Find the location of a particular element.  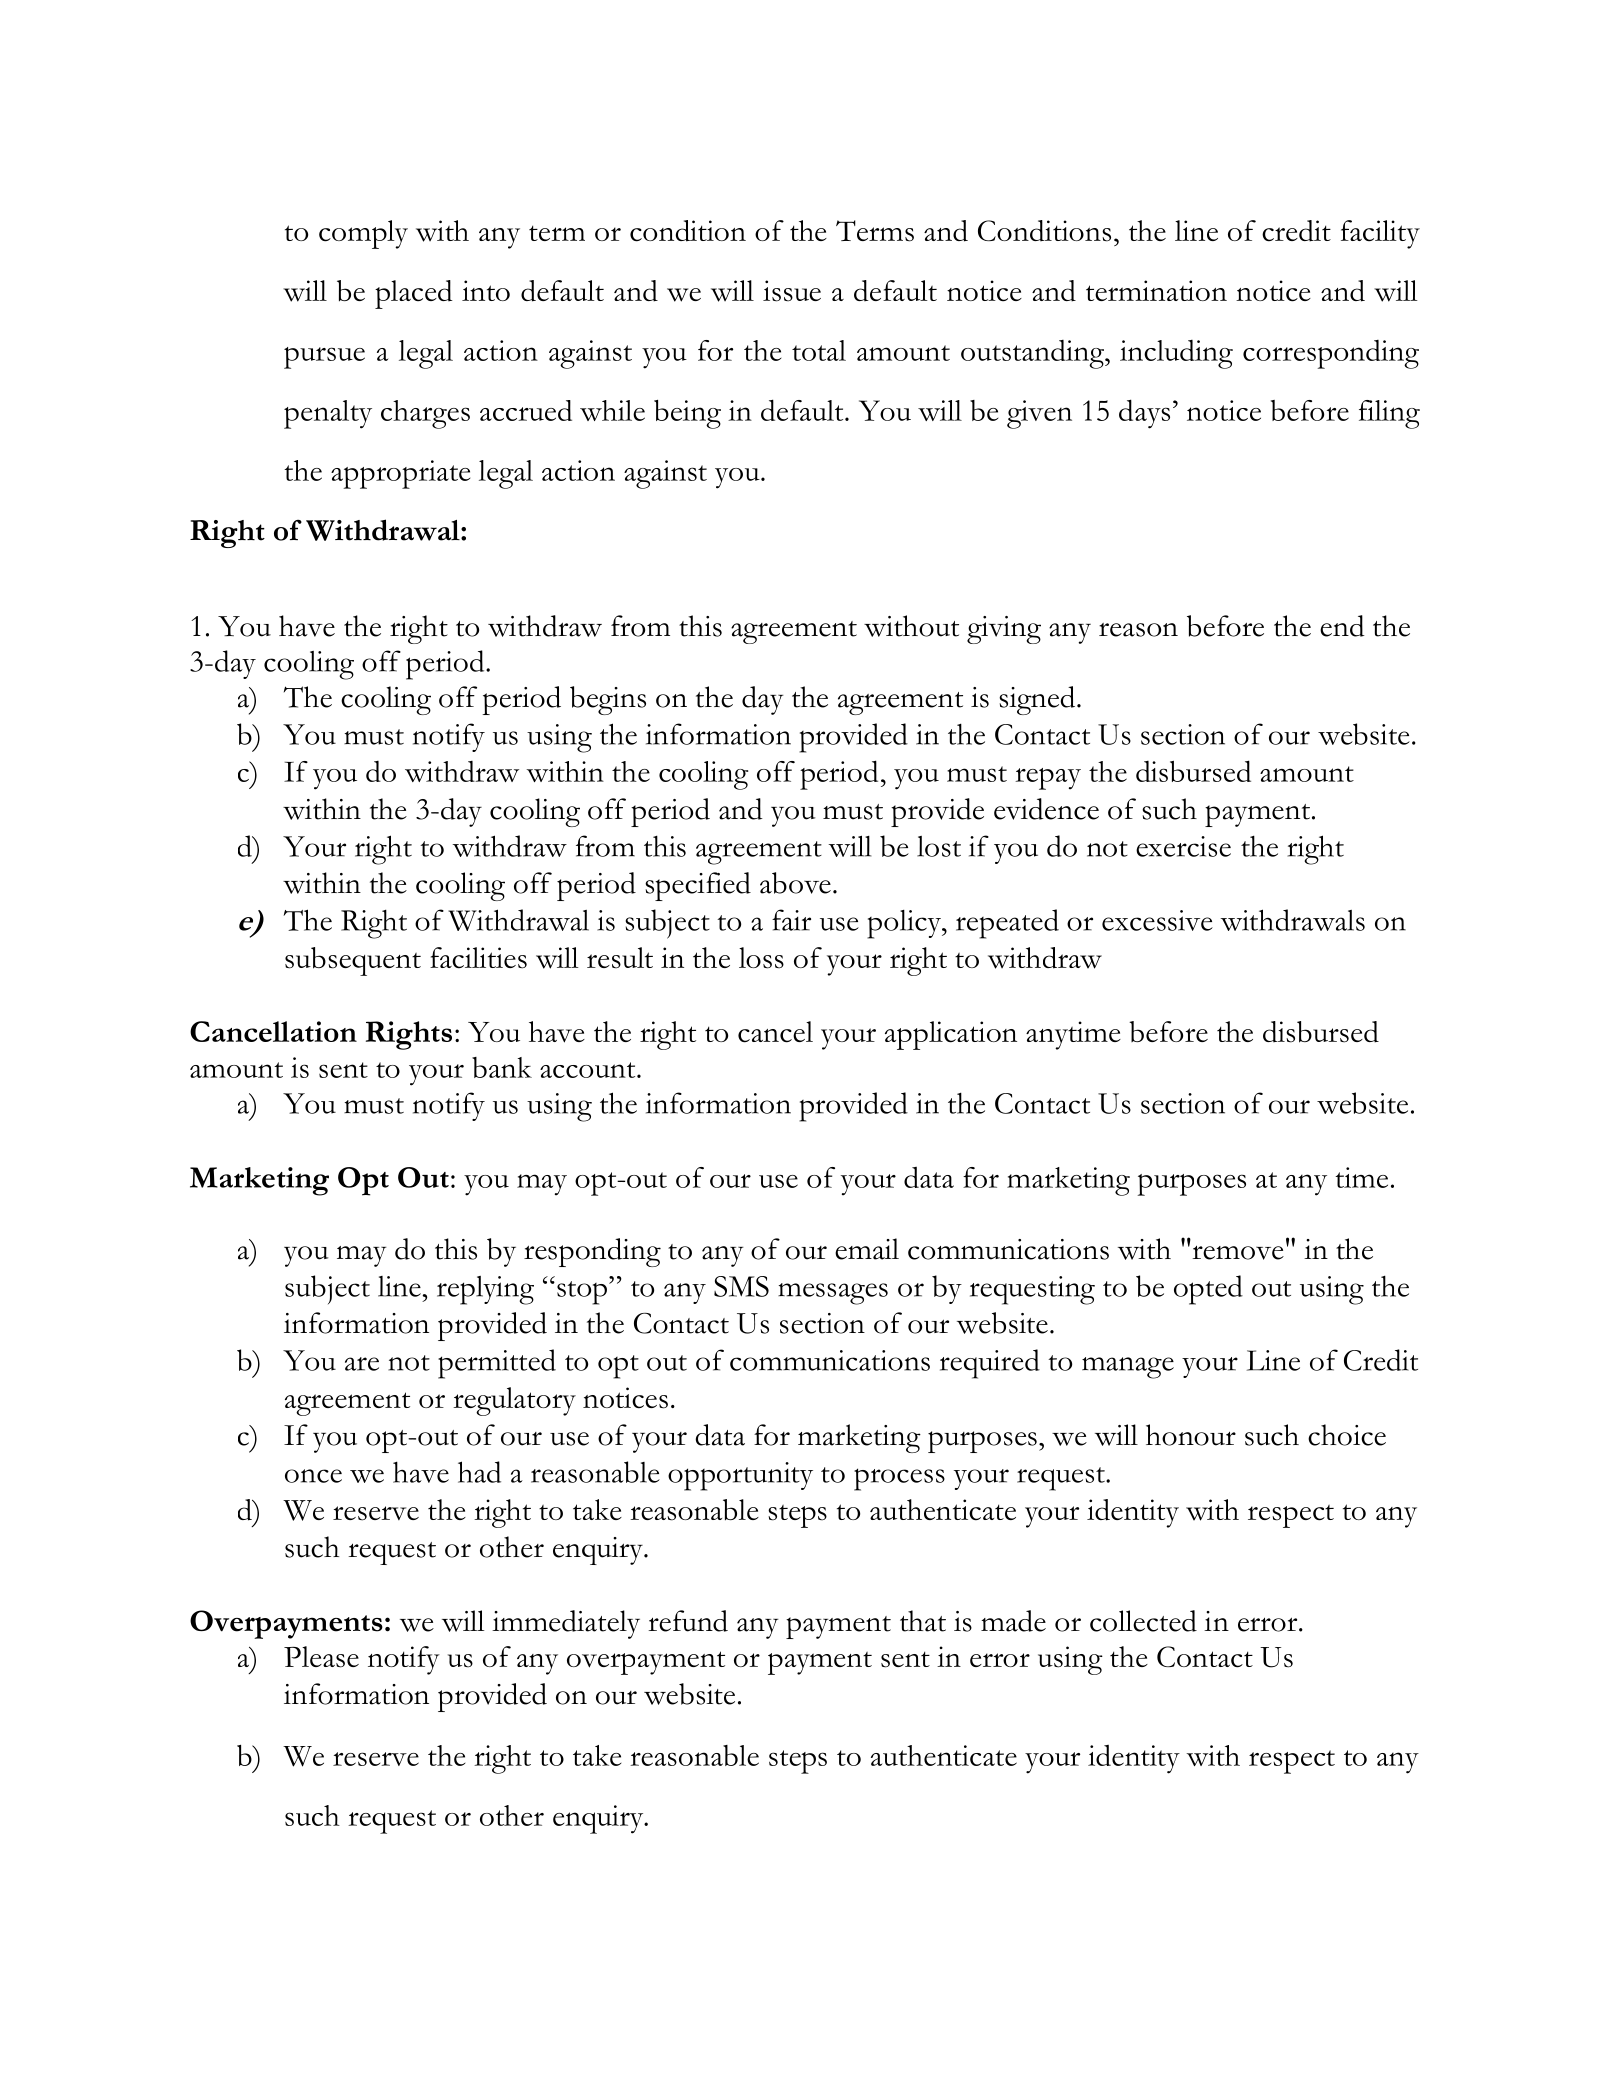

facilities is located at coordinates (478, 958).
